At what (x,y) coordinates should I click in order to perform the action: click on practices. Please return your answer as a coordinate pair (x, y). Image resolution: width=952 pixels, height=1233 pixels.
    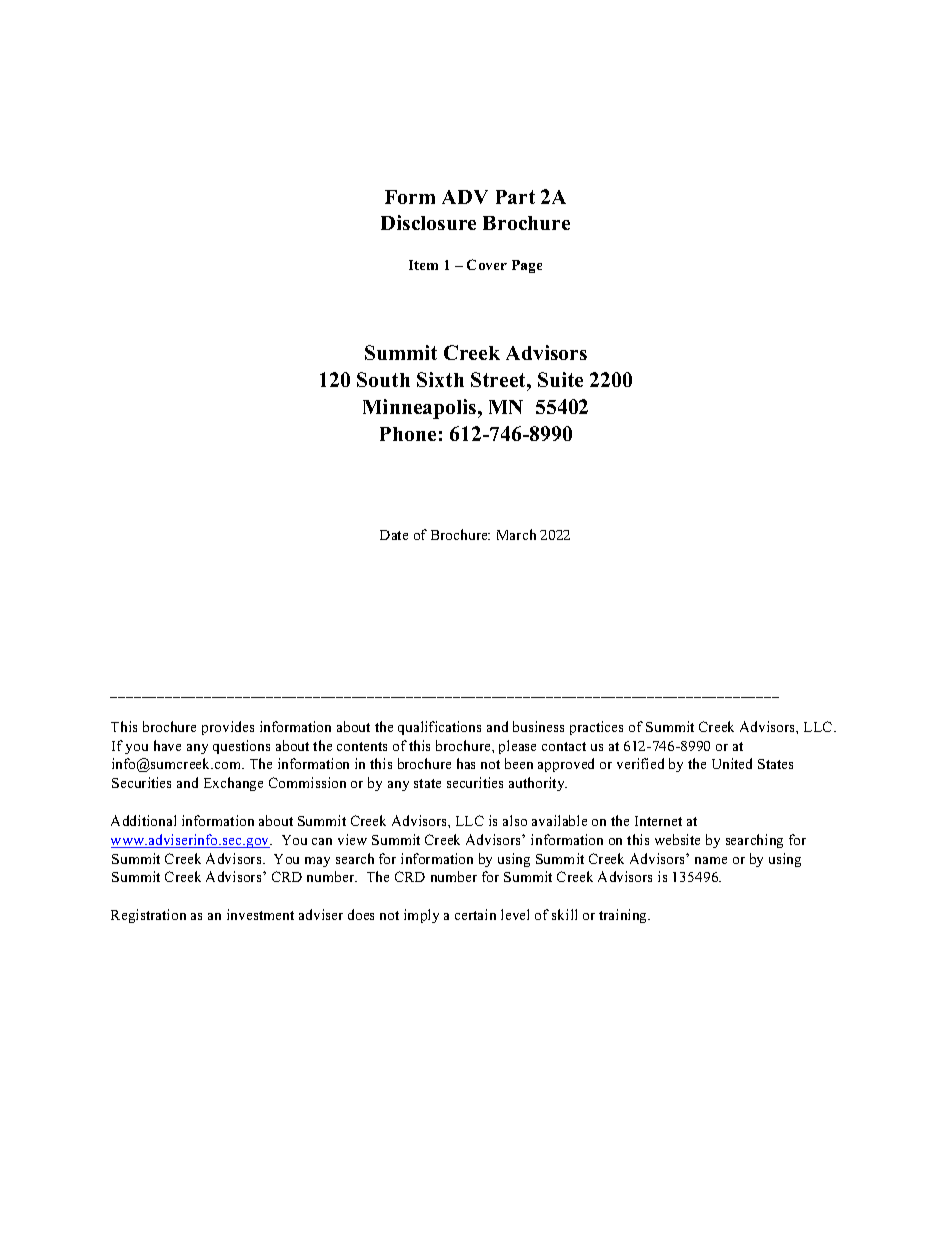
    Looking at the image, I should click on (596, 728).
